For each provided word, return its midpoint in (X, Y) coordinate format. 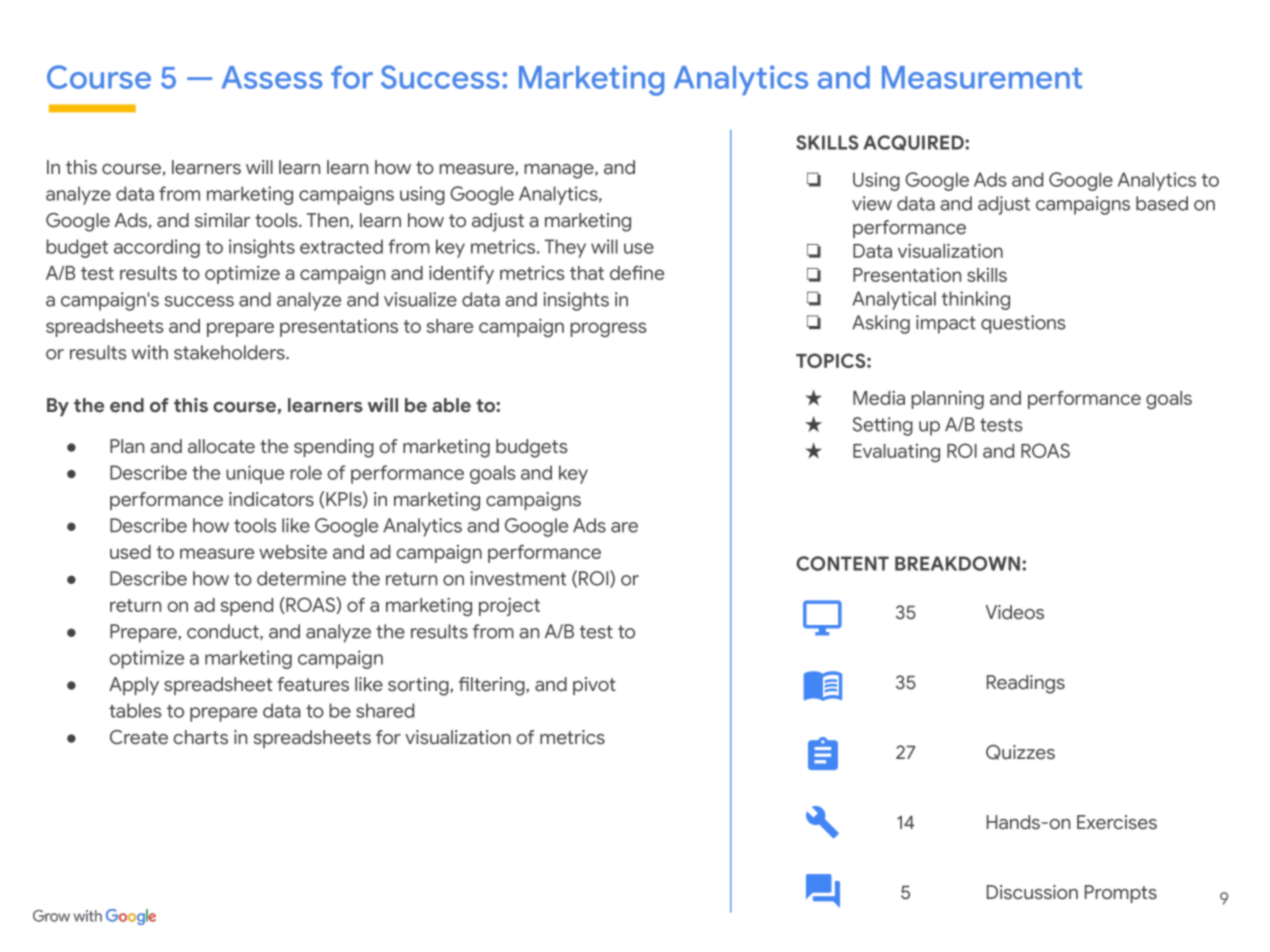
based (1162, 203)
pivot (594, 686)
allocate (221, 446)
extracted (341, 246)
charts (200, 737)
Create (139, 737)
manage (560, 171)
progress (608, 329)
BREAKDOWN (957, 563)
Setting (883, 426)
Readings (1026, 684)
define (637, 273)
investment (518, 578)
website (293, 552)
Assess (272, 77)
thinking (976, 300)
